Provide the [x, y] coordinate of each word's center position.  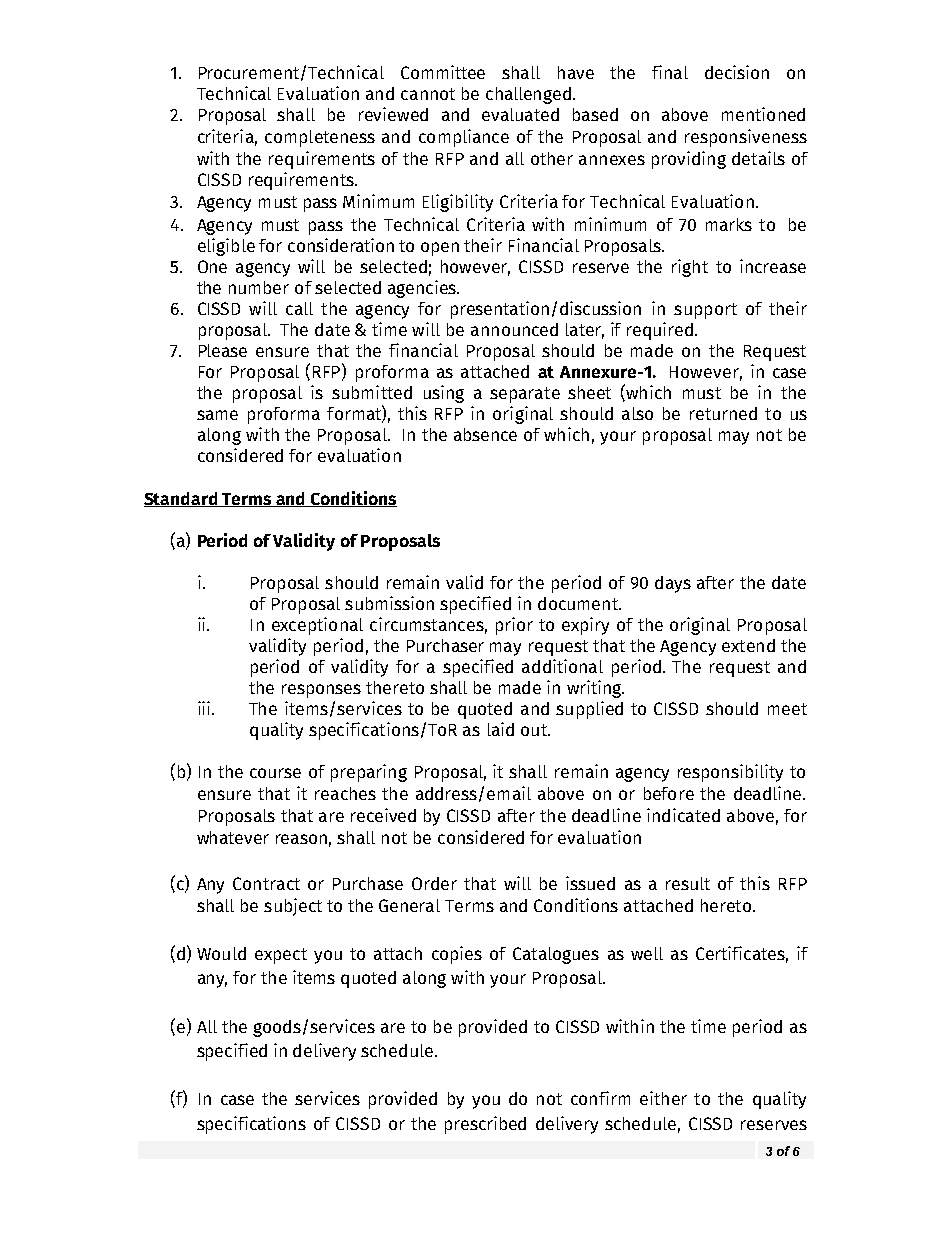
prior [514, 626]
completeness [320, 138]
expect [281, 956]
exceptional [317, 626]
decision [737, 72]
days [673, 584]
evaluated [520, 114]
